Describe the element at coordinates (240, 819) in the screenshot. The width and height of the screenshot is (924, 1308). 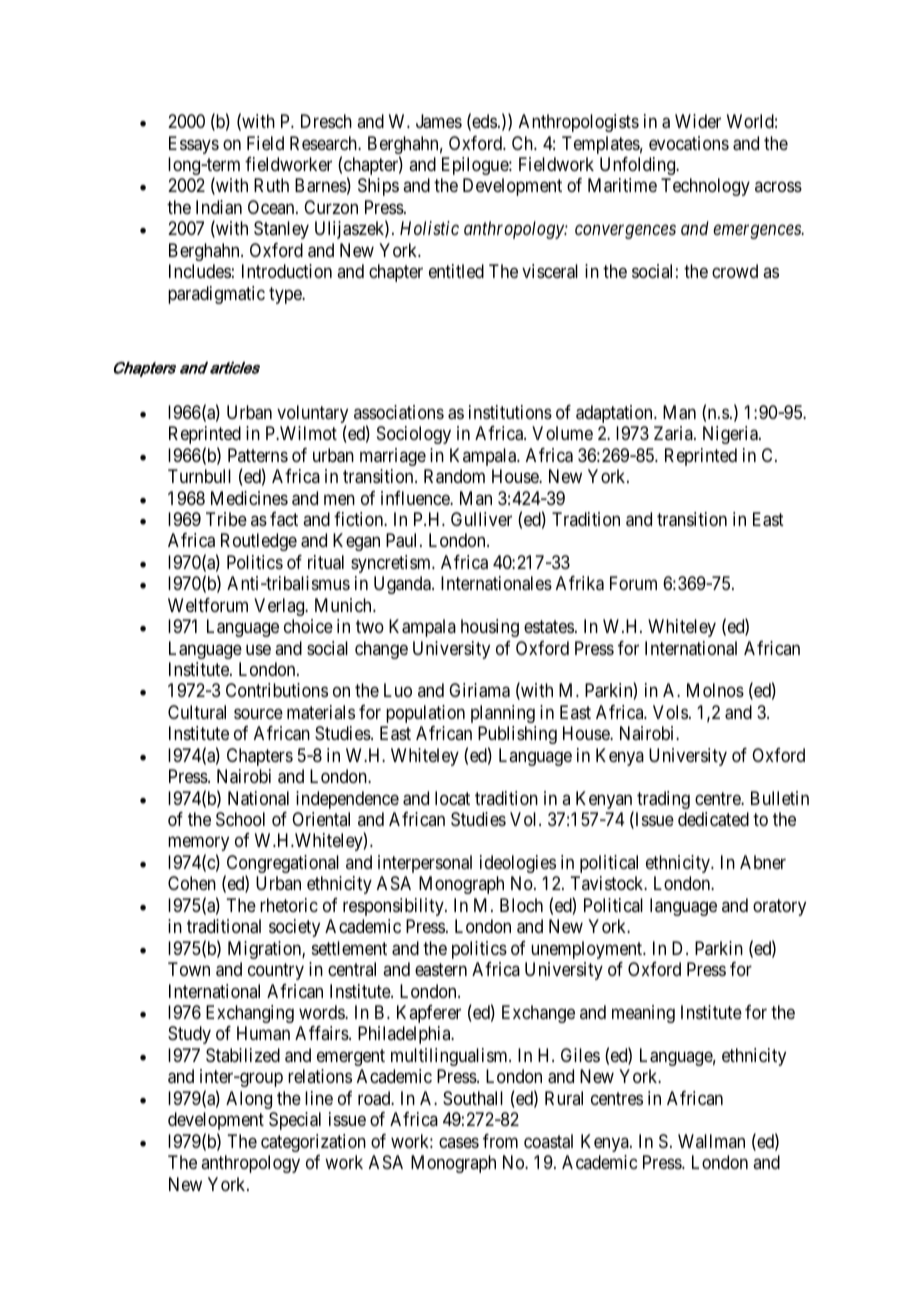
I see `School` at that location.
